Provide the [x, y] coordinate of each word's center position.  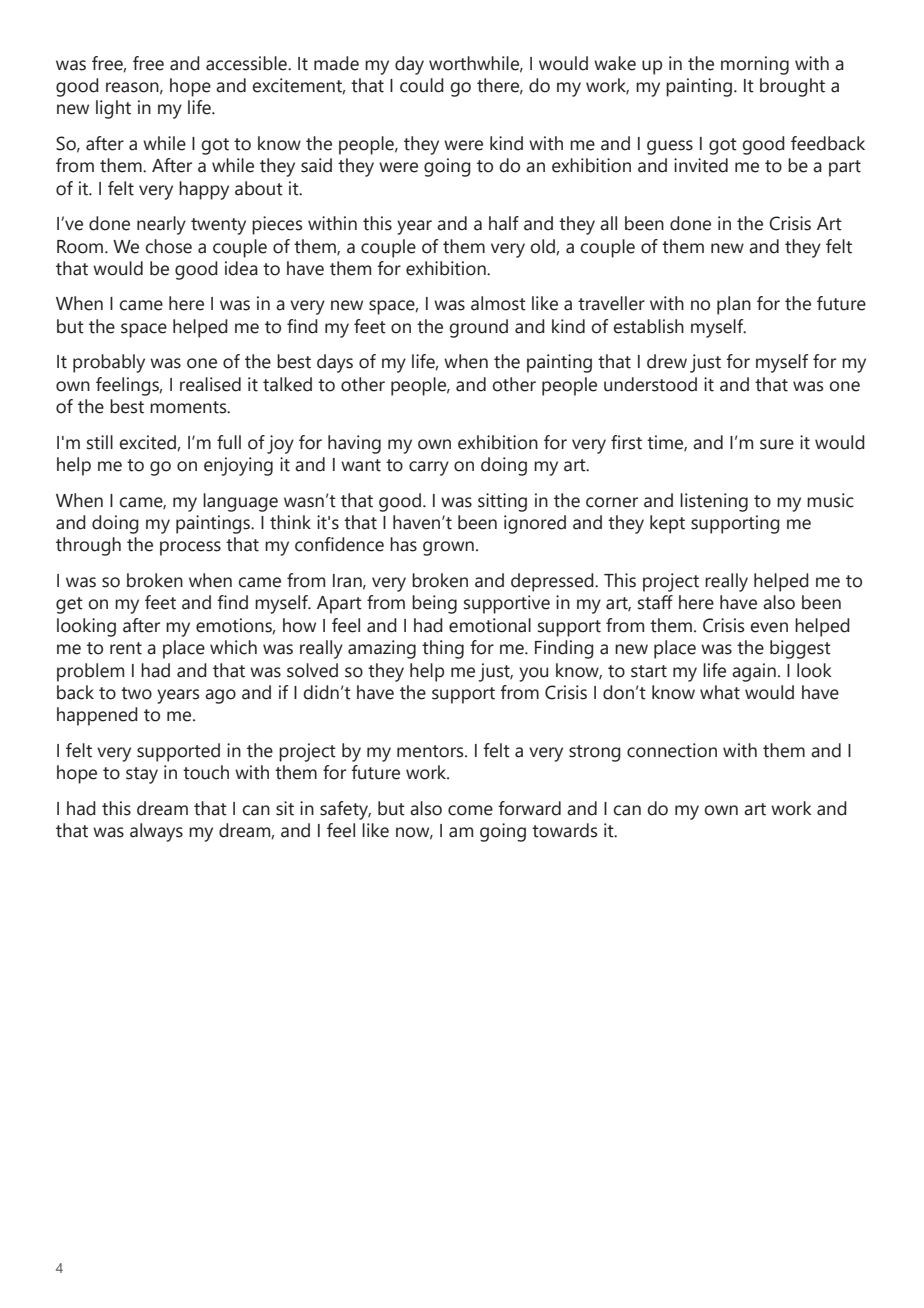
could [422, 85]
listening [714, 502]
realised [210, 384]
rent [126, 648]
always [156, 832]
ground [478, 328]
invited [701, 165]
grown [448, 548]
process [190, 548]
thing [443, 649]
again [754, 672]
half [504, 223]
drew [667, 361]
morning [755, 65]
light [113, 109]
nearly [161, 225]
